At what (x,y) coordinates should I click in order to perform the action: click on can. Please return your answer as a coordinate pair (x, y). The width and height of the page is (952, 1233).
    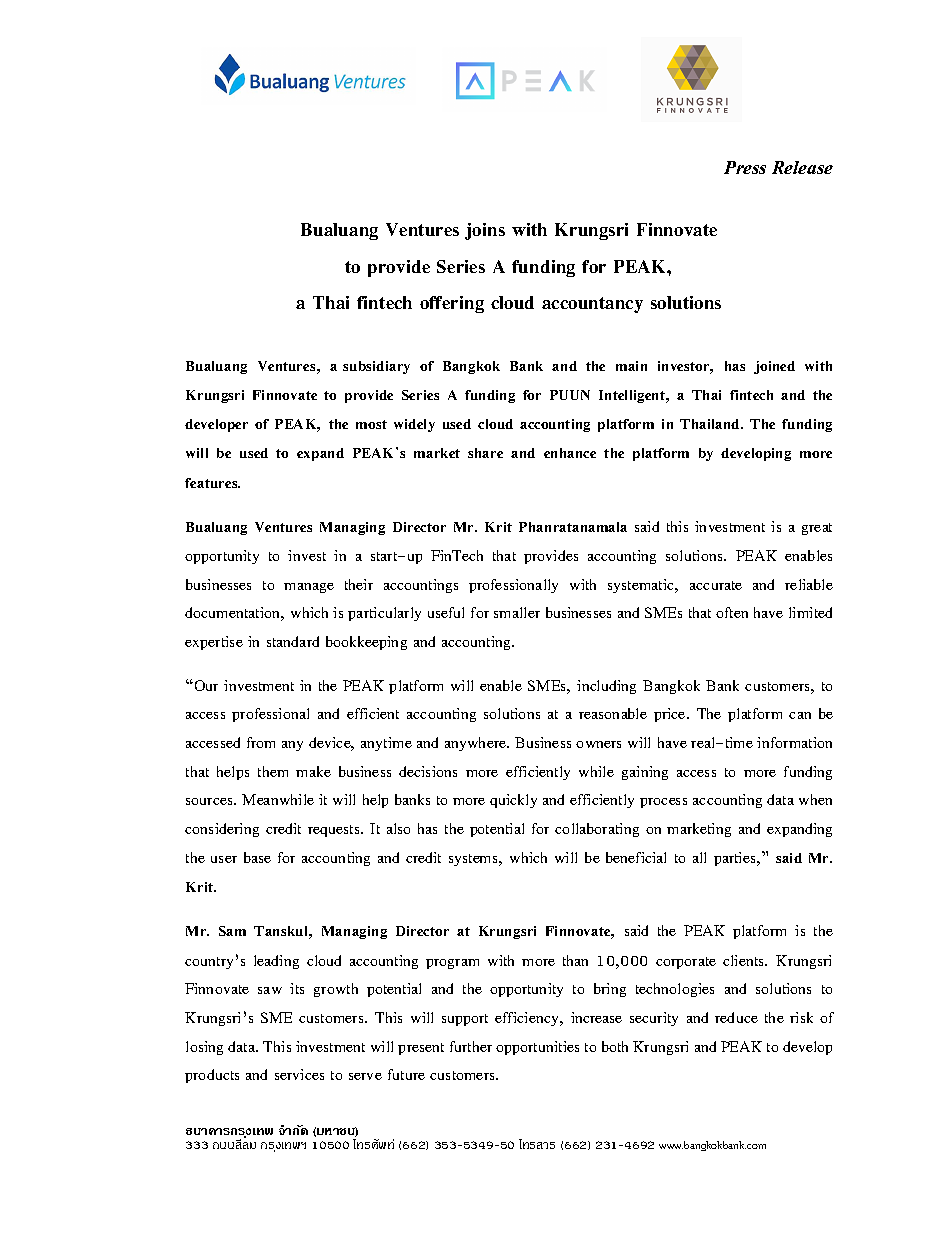
    Looking at the image, I should click on (800, 715).
